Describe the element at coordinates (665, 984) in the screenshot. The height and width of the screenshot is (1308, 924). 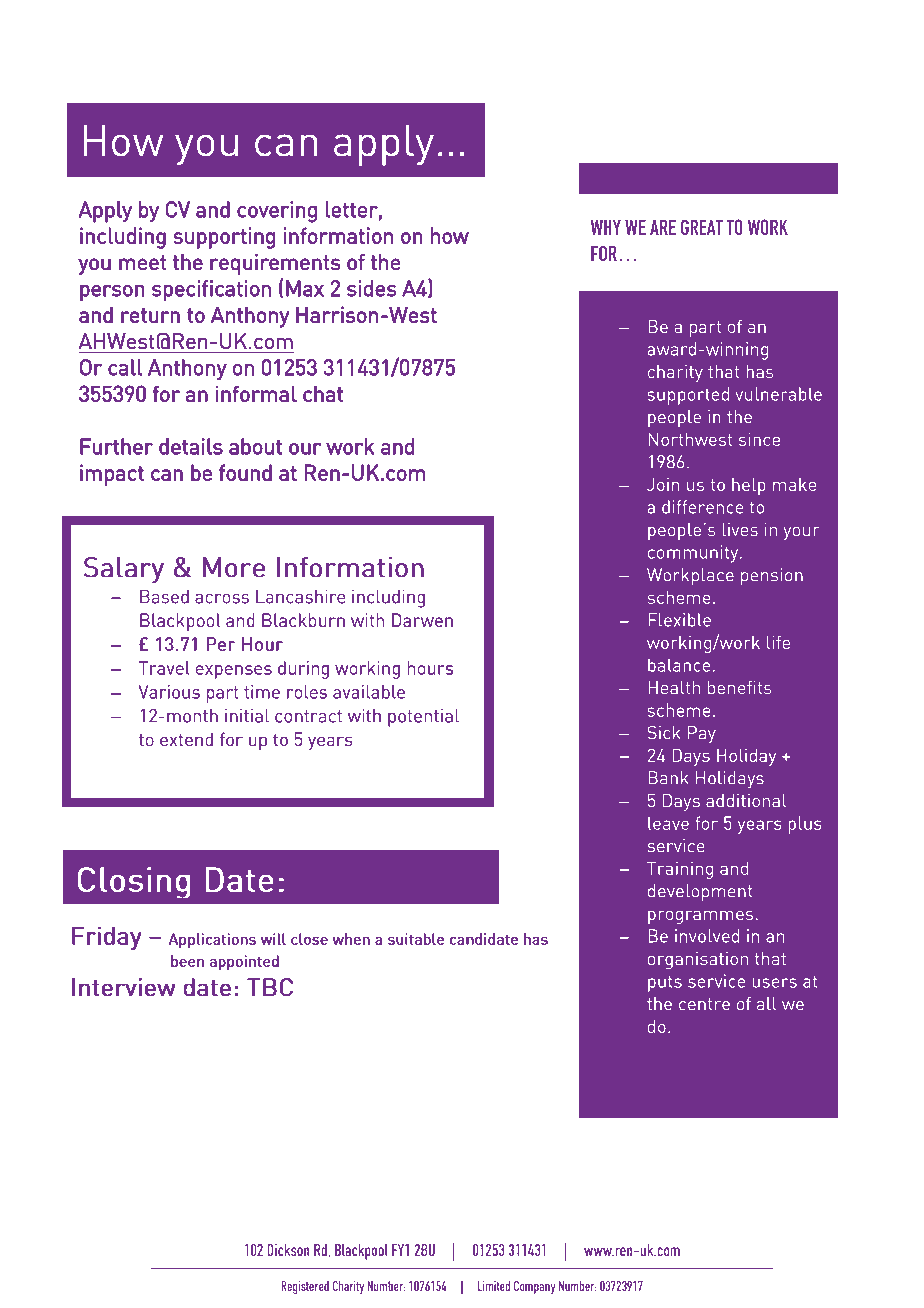
I see `puts` at that location.
